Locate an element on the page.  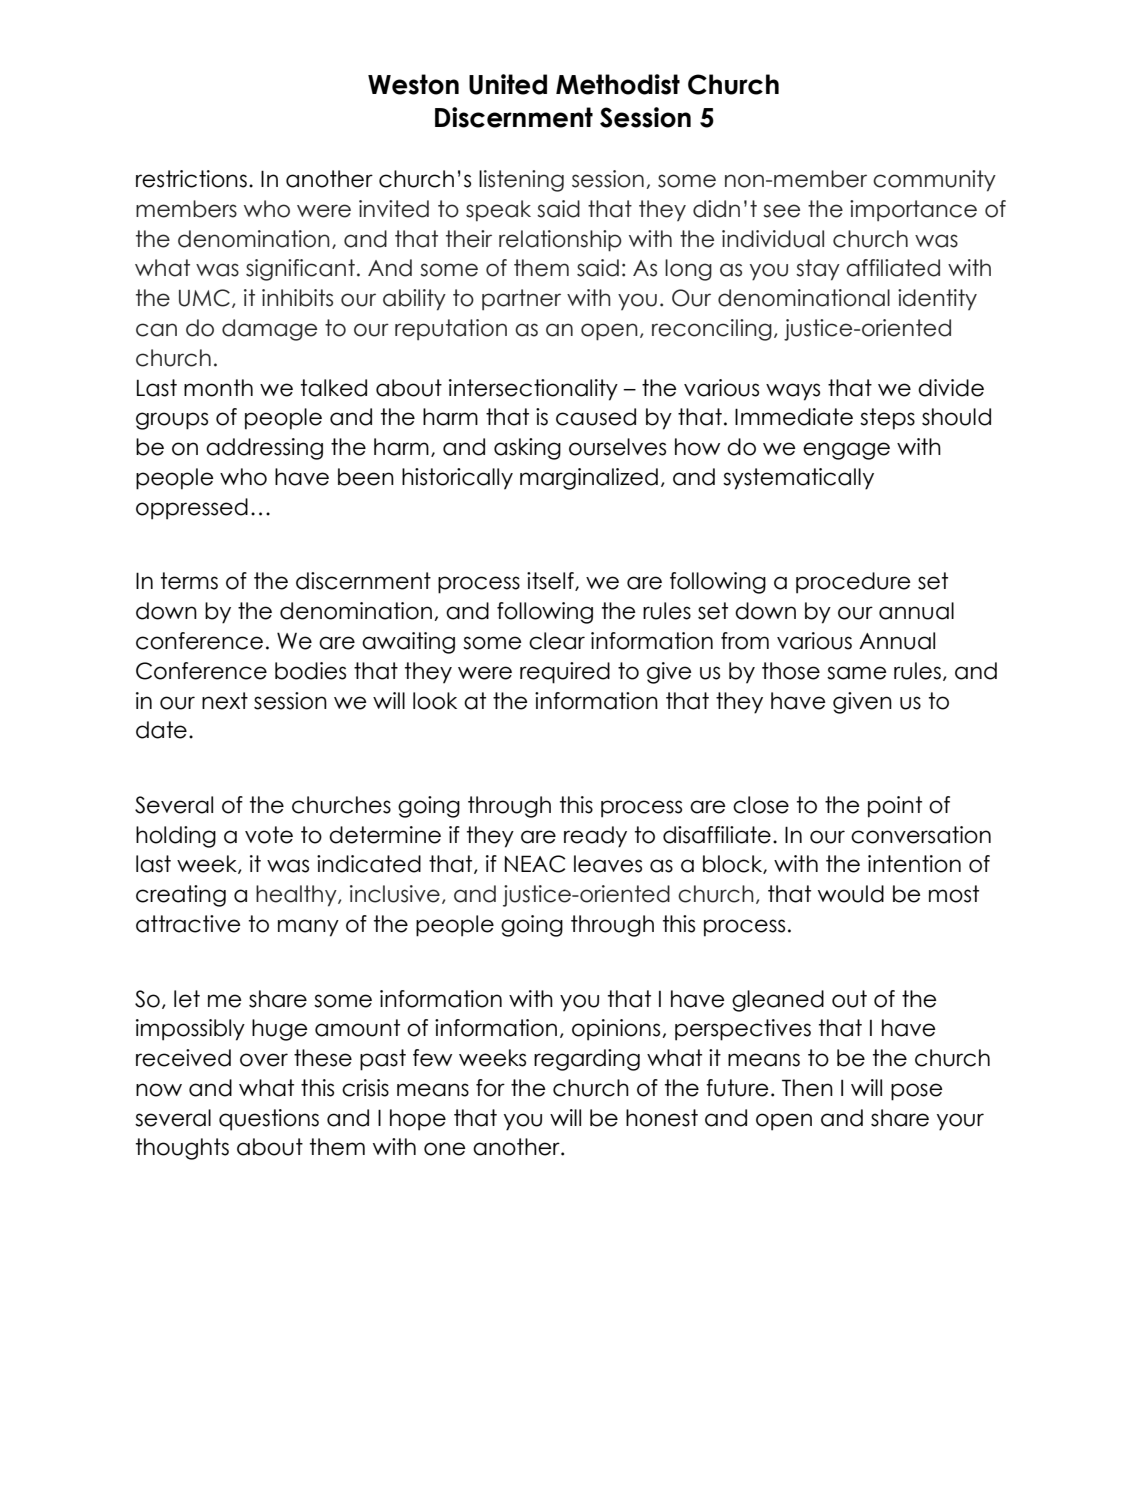
questions is located at coordinates (269, 1120).
